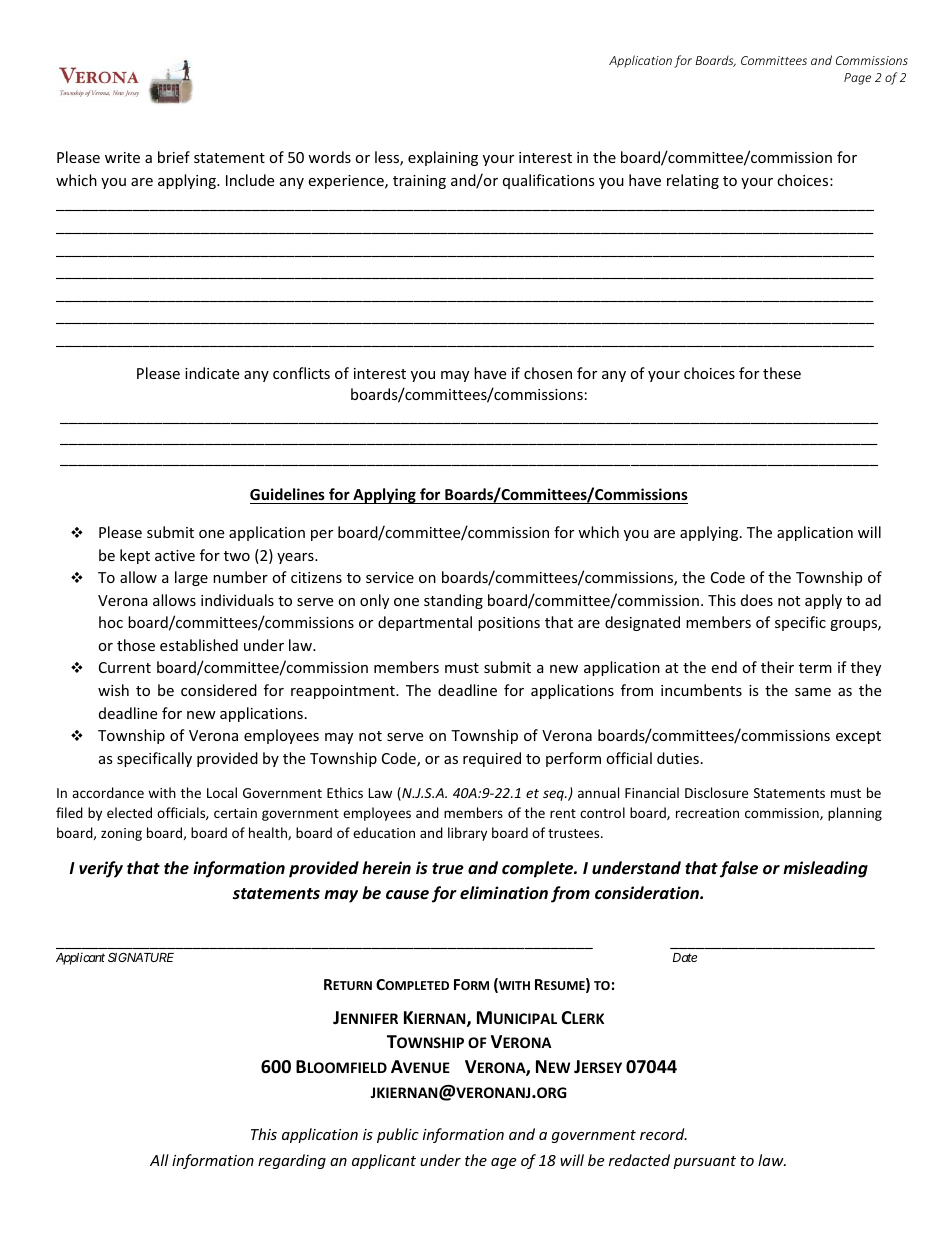  What do you see at coordinates (857, 79) in the page?
I see `Page` at bounding box center [857, 79].
